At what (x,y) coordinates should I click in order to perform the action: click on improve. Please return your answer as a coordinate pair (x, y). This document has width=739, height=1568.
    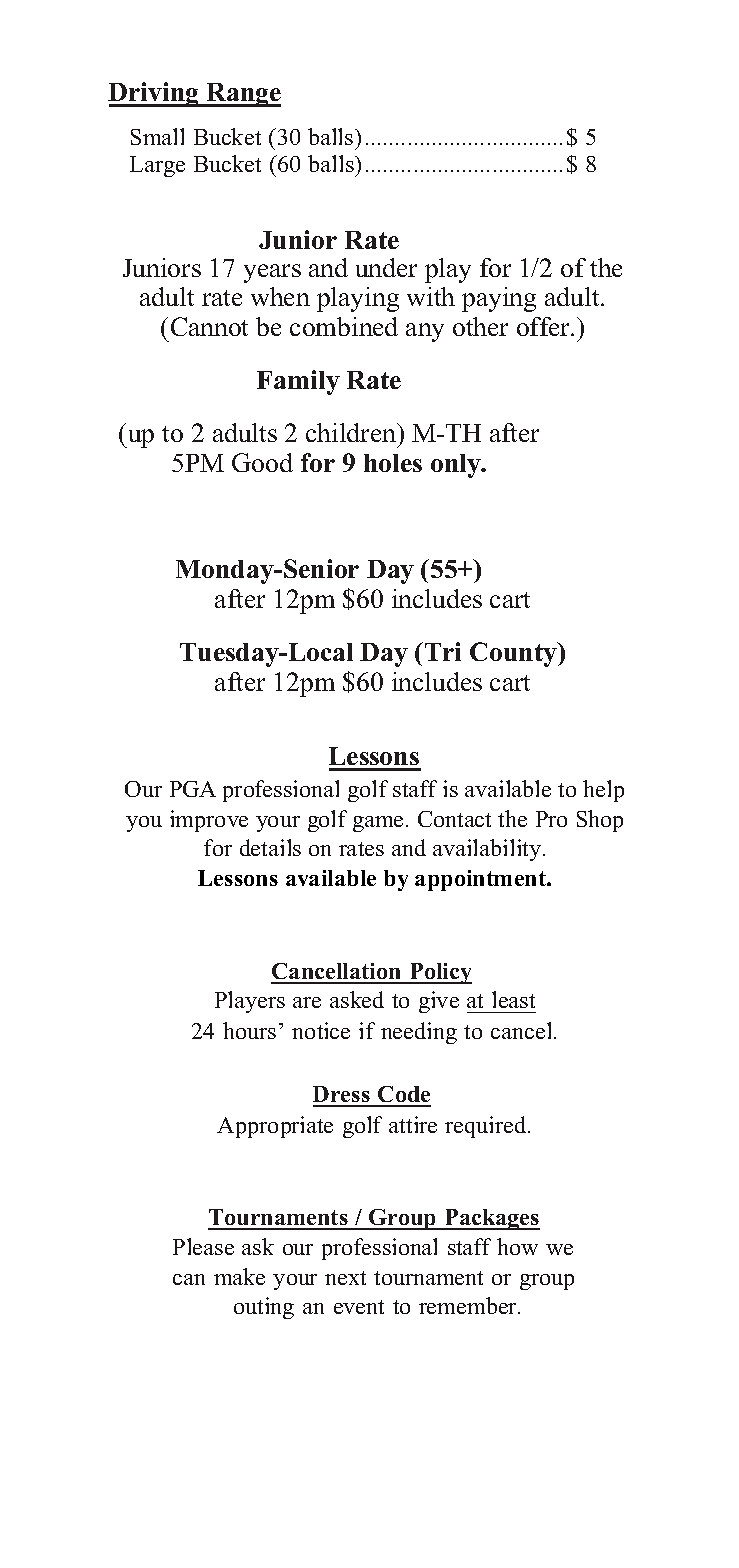
    Looking at the image, I should click on (209, 821).
